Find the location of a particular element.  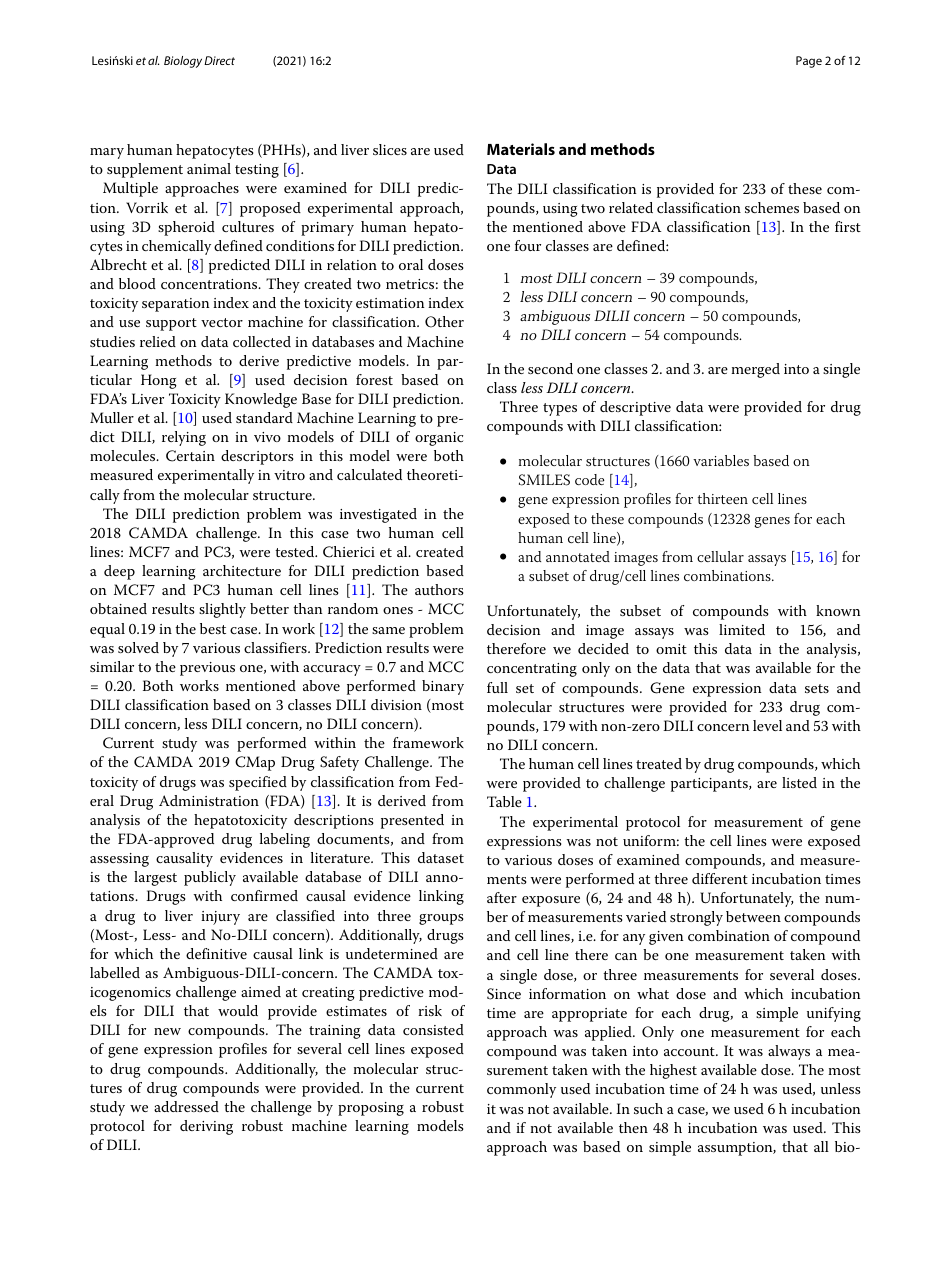

consisted is located at coordinates (433, 1029).
